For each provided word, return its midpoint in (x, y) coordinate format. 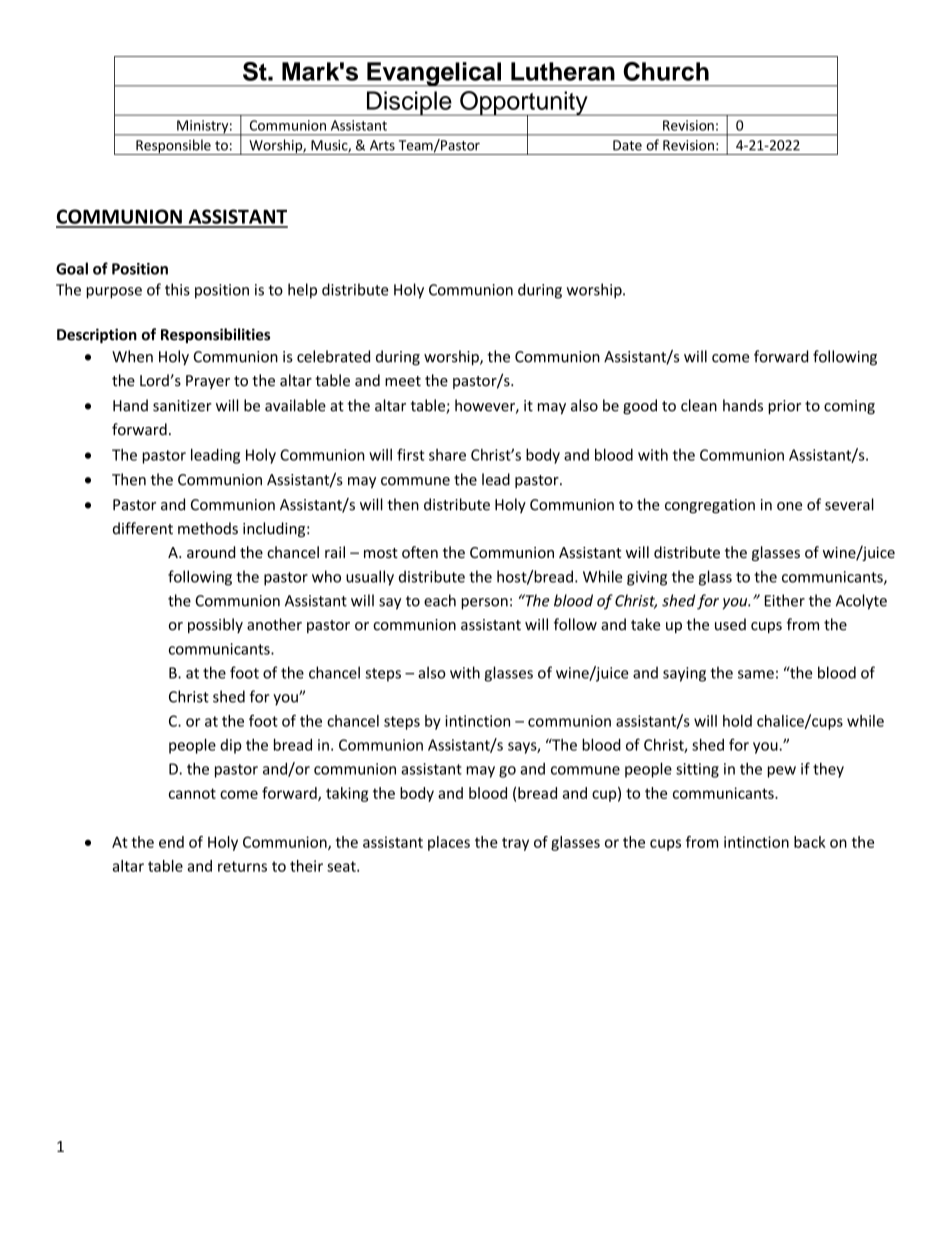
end (171, 842)
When (132, 356)
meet (403, 381)
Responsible (173, 147)
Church (666, 71)
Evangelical (434, 74)
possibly (215, 625)
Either (785, 600)
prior (784, 407)
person (484, 604)
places (449, 843)
